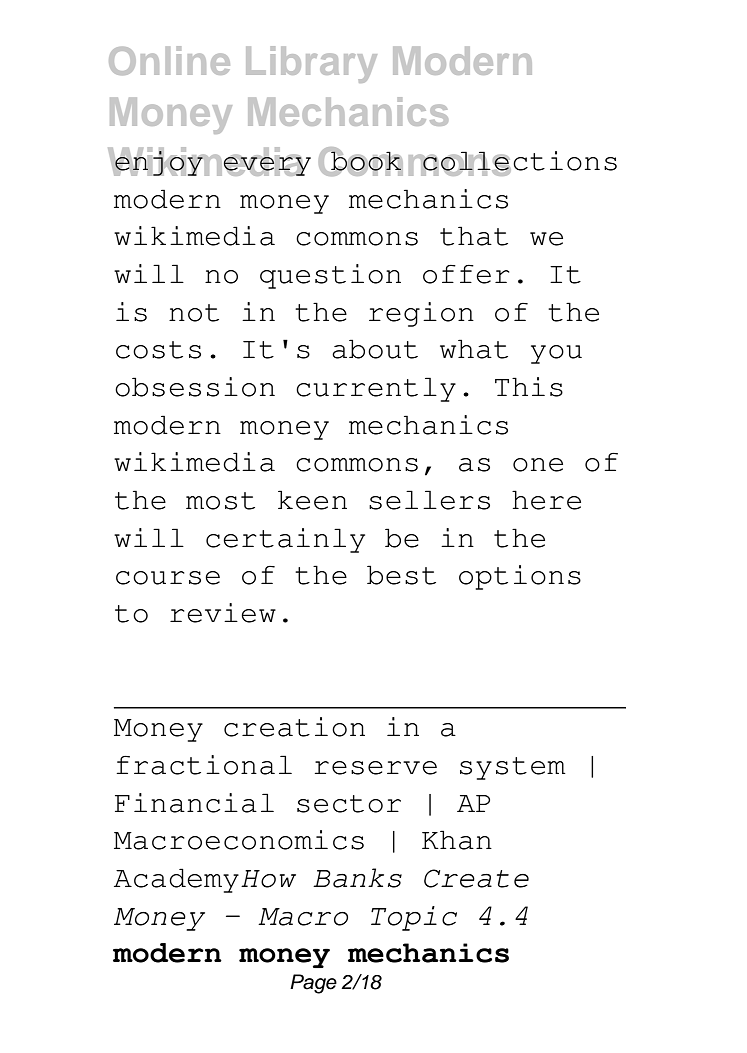 The width and height of the document is (747, 1053). Describe the element at coordinates (195, 387) in the document. I see `obsession` at that location.
